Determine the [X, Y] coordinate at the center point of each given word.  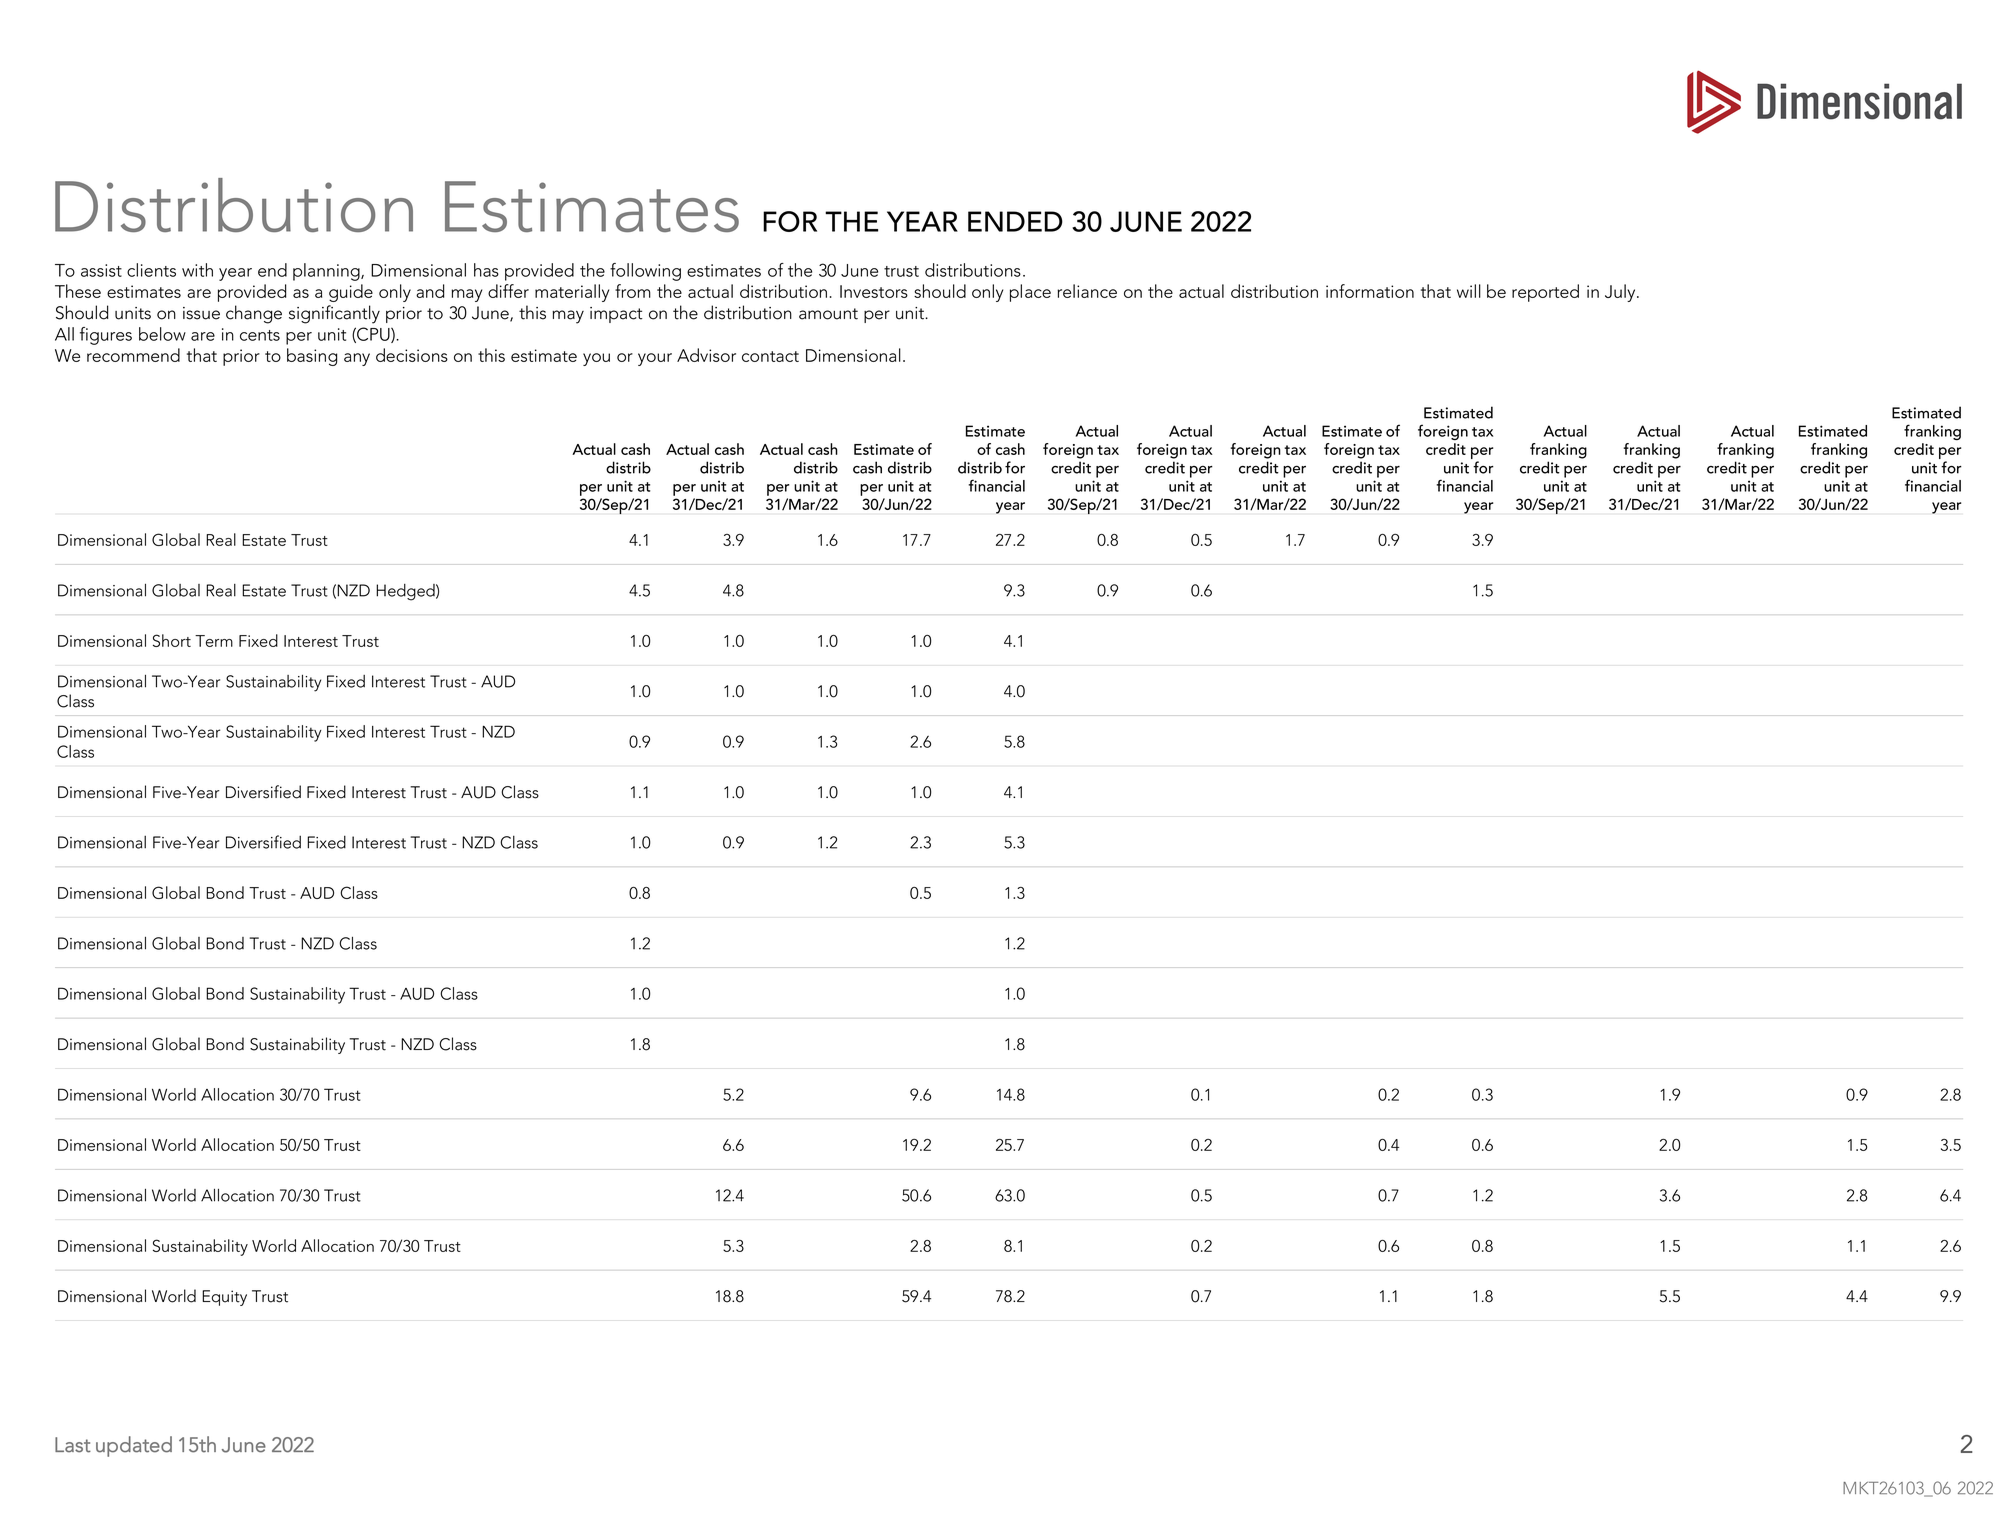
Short [172, 640]
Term [214, 641]
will [1469, 291]
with [197, 270]
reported [1545, 293]
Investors [874, 291]
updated [134, 1446]
